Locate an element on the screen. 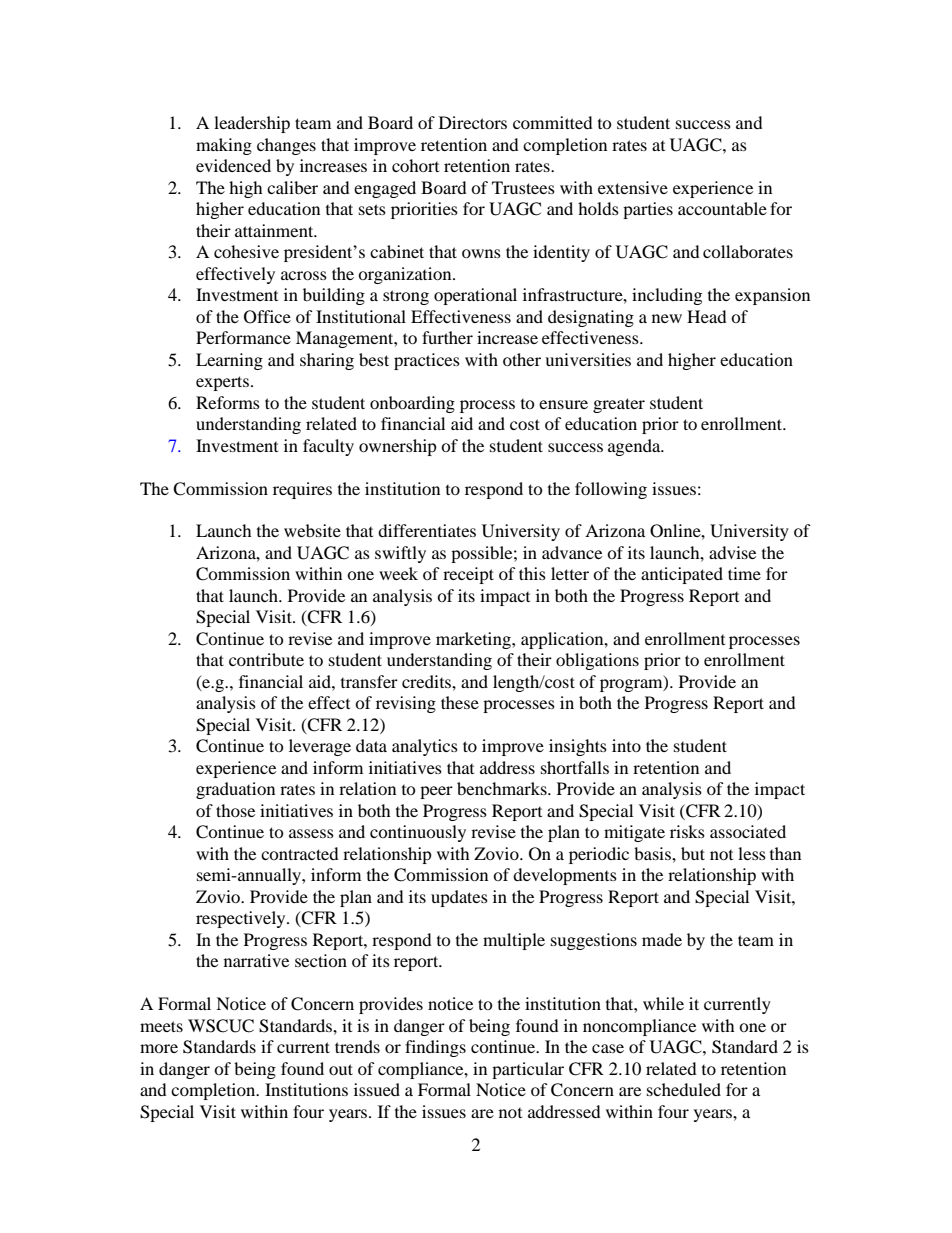  more is located at coordinates (159, 1048).
